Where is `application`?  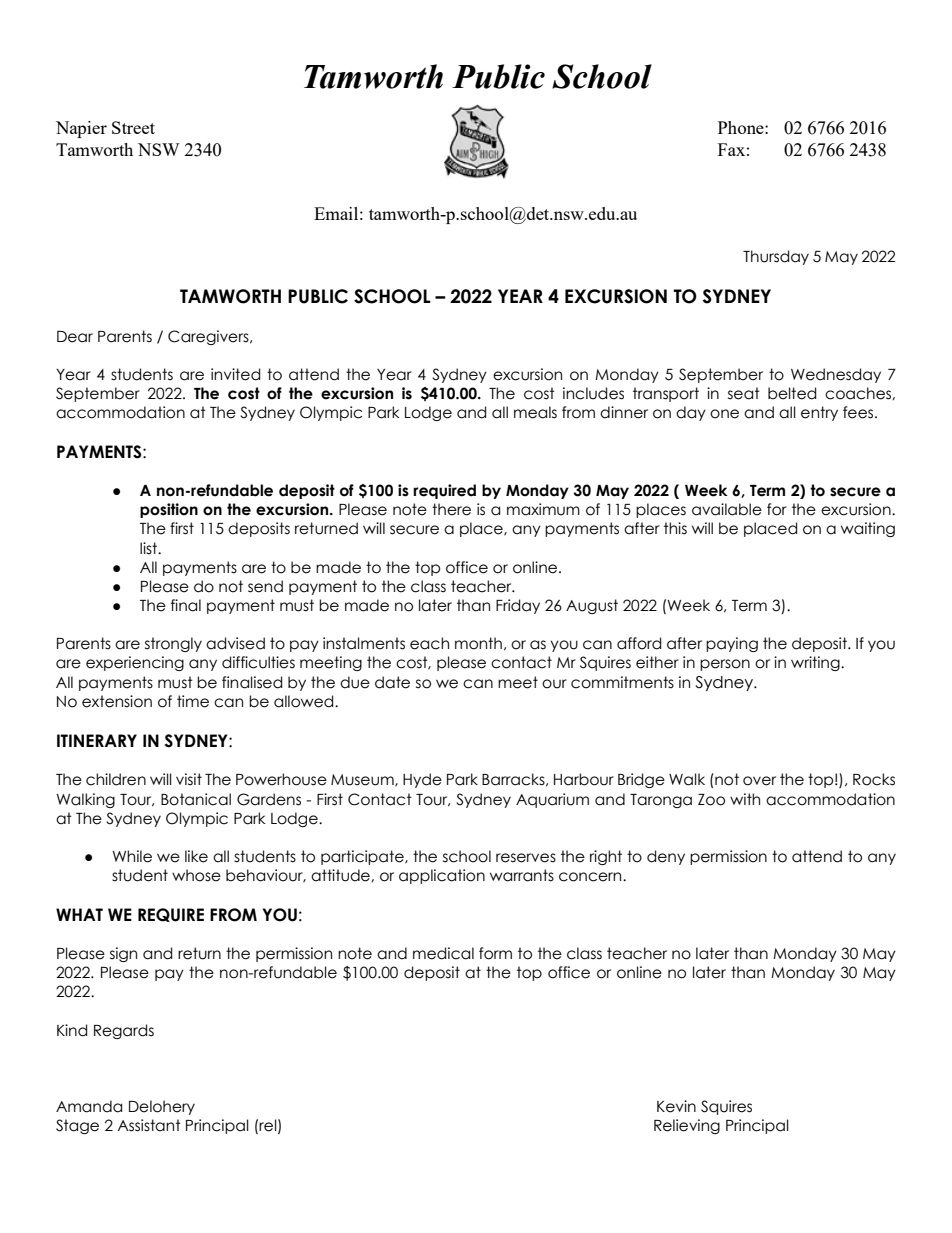 application is located at coordinates (442, 876).
